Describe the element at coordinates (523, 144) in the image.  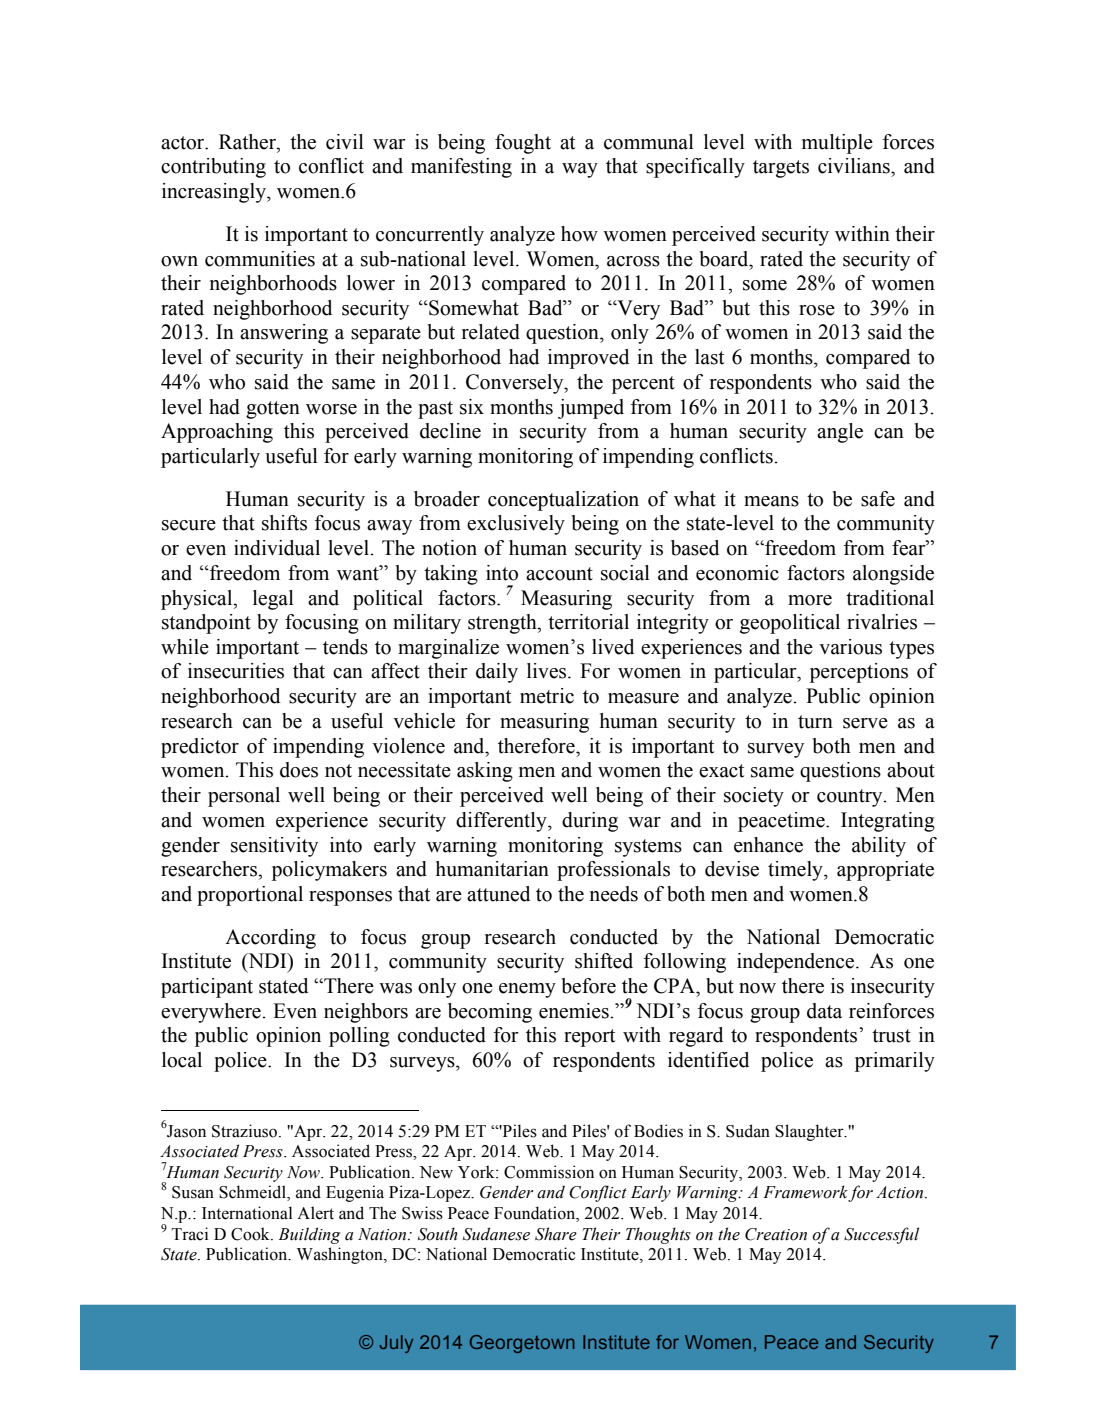
I see `fought` at that location.
